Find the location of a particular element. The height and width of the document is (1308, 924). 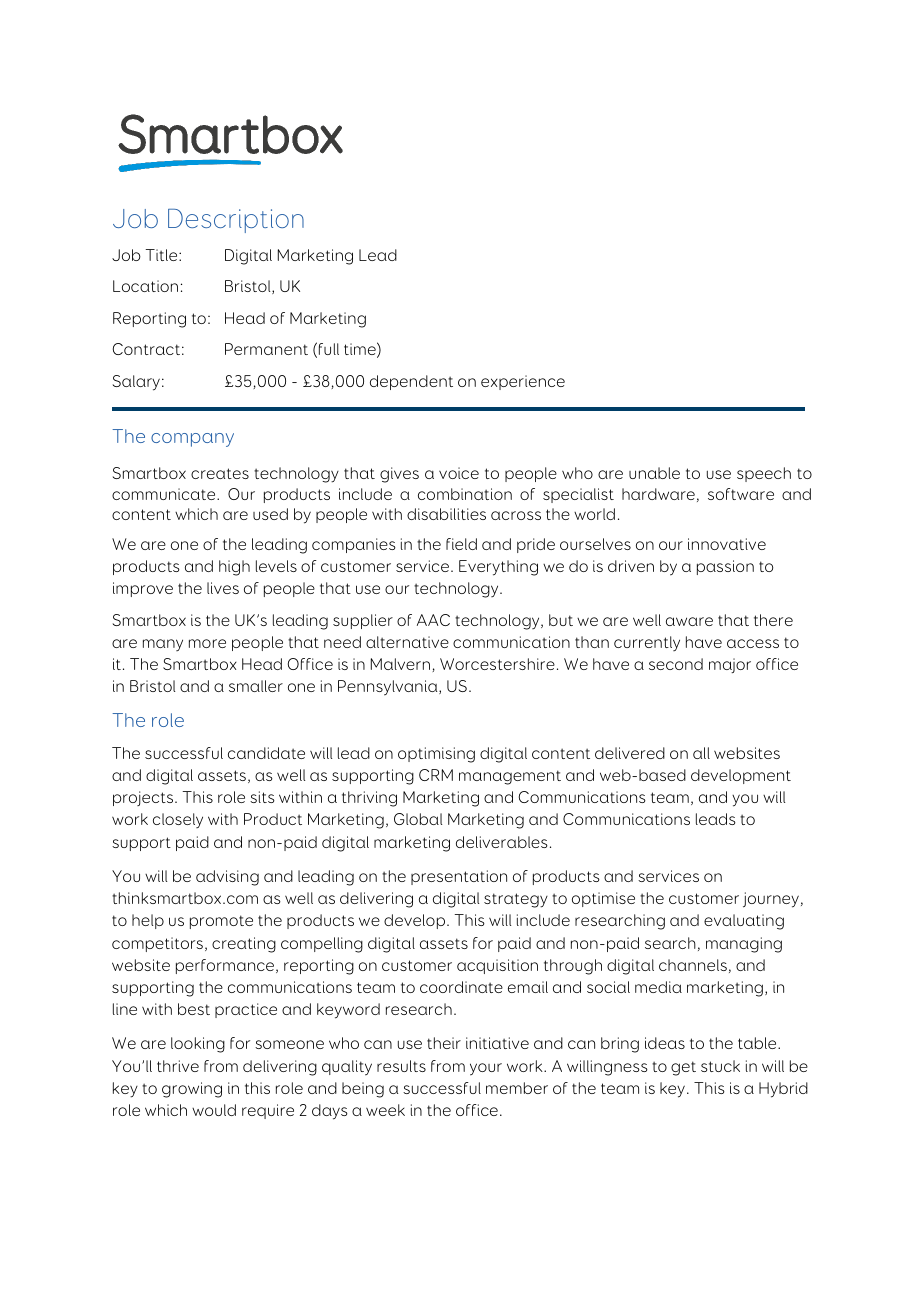

major is located at coordinates (730, 665).
